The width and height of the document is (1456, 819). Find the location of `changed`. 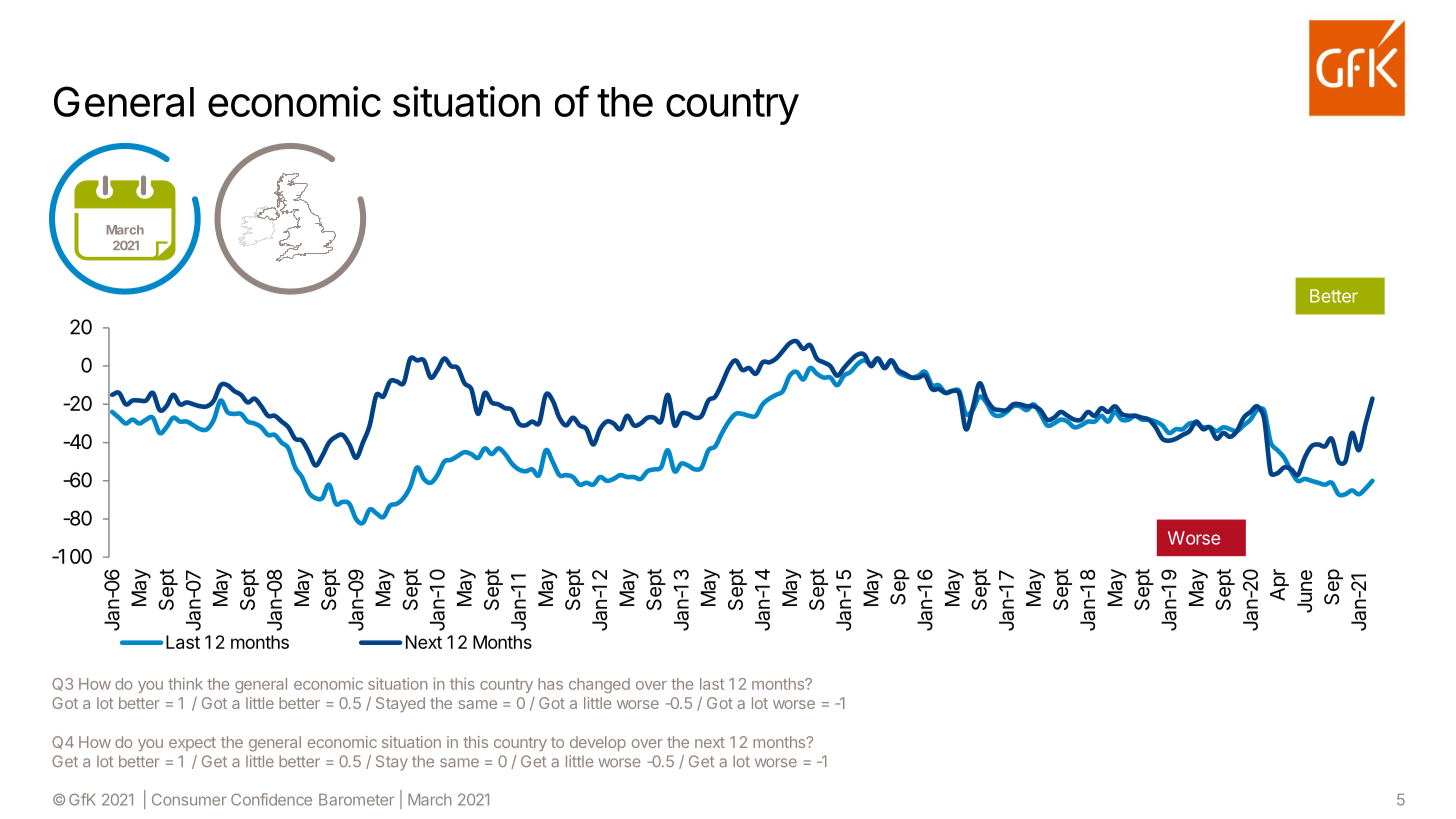

changed is located at coordinates (599, 685).
